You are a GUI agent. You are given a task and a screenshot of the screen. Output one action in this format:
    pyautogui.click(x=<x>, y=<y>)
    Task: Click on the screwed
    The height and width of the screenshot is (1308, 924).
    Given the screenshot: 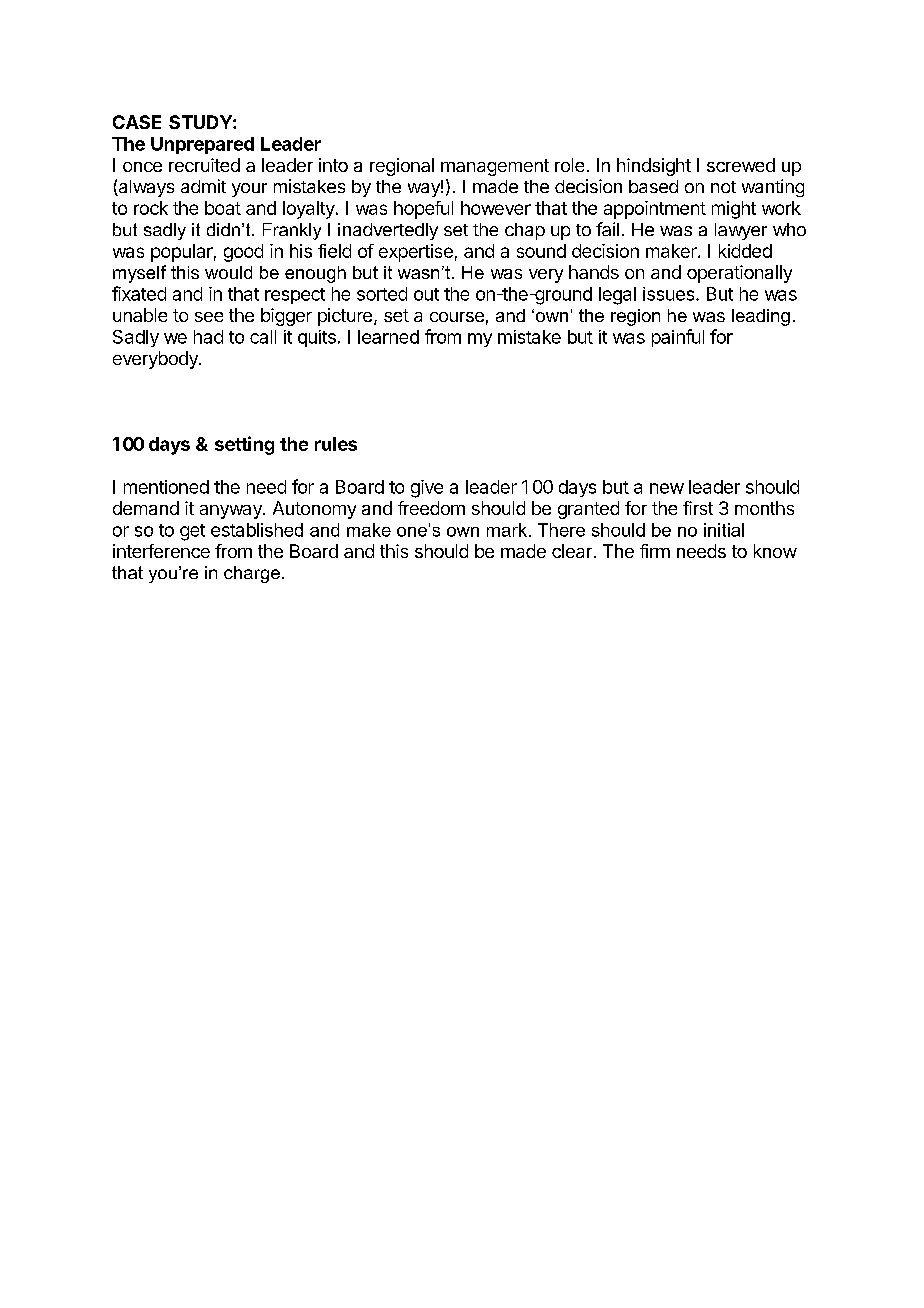 What is the action you would take?
    pyautogui.click(x=741, y=165)
